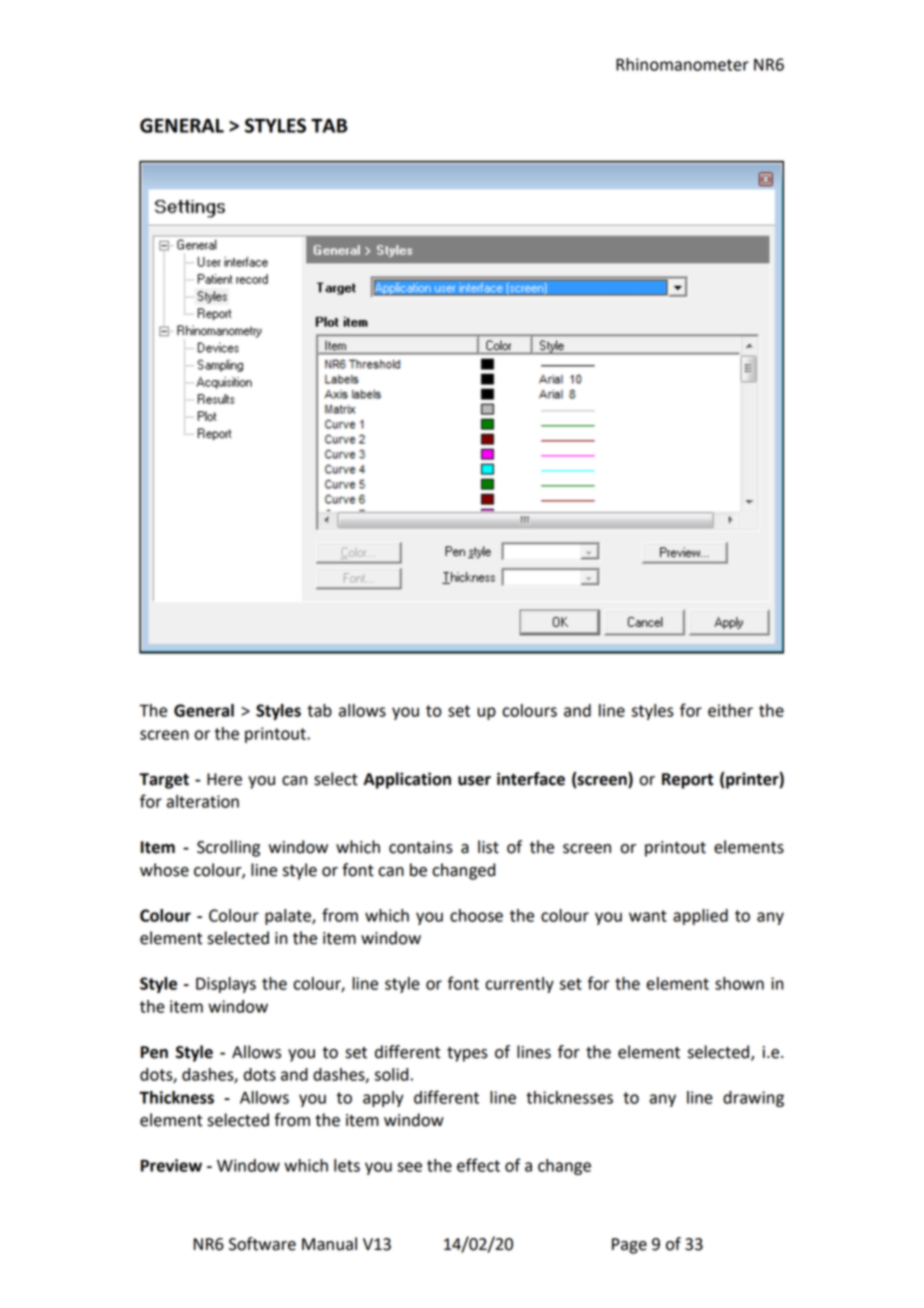 The height and width of the screenshot is (1308, 924). I want to click on user, so click(474, 781).
